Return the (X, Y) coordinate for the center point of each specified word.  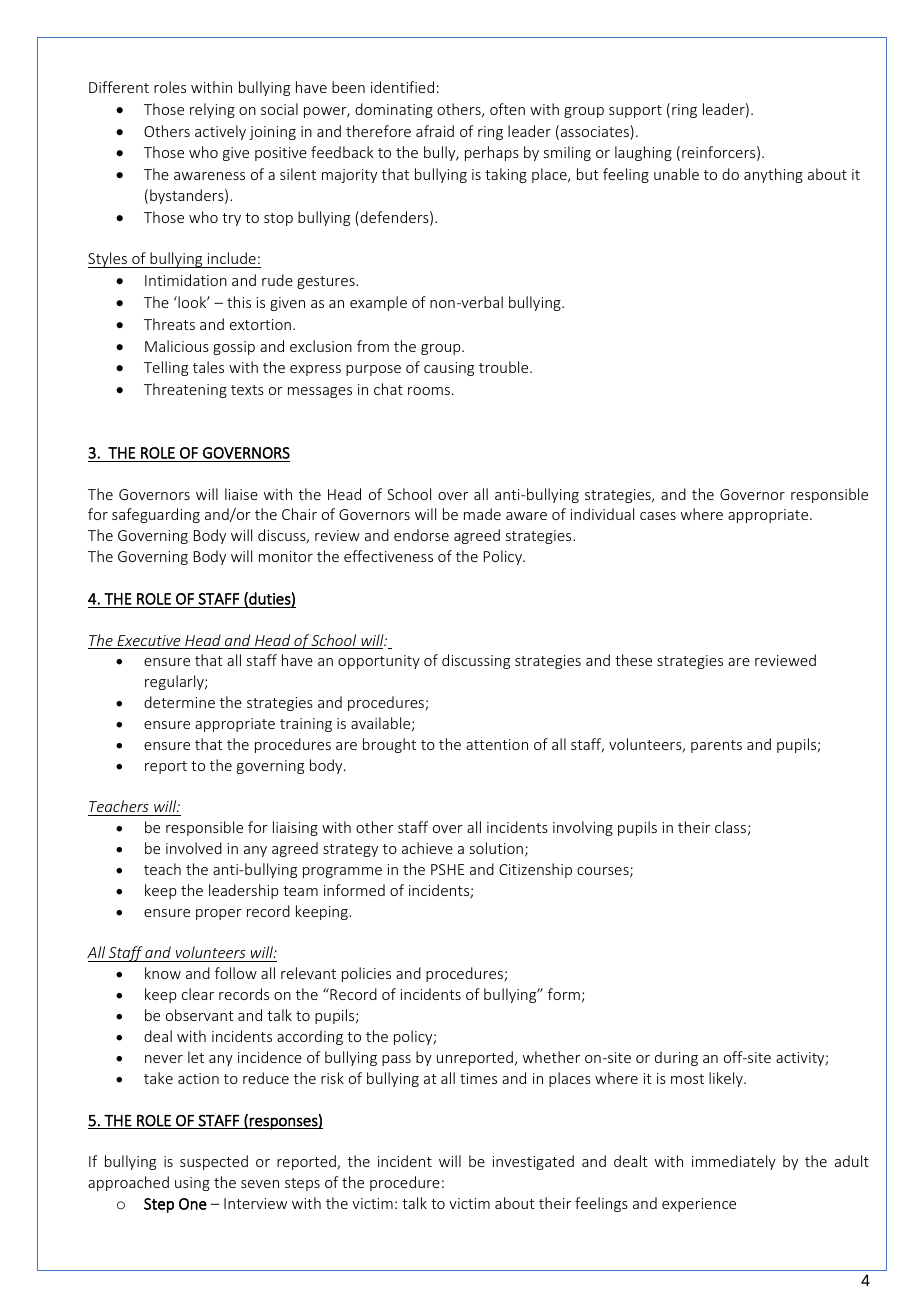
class (730, 827)
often (507, 109)
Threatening (185, 390)
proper (219, 914)
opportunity (379, 662)
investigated (533, 1162)
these (633, 660)
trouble (505, 367)
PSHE (447, 869)
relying (212, 110)
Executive (149, 642)
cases (658, 516)
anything (773, 175)
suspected (214, 1162)
